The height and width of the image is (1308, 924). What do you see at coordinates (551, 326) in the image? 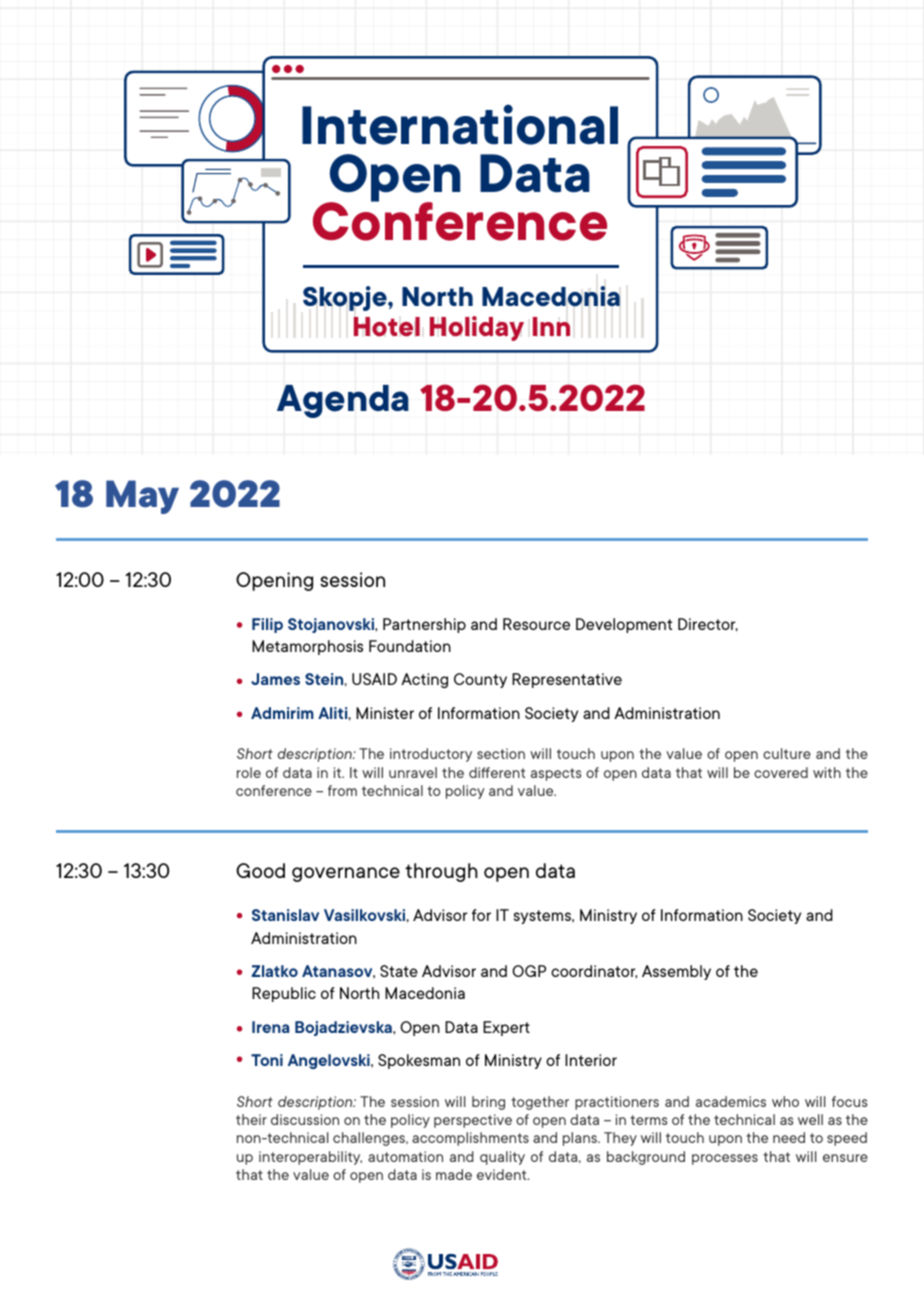
I see `Inn` at bounding box center [551, 326].
